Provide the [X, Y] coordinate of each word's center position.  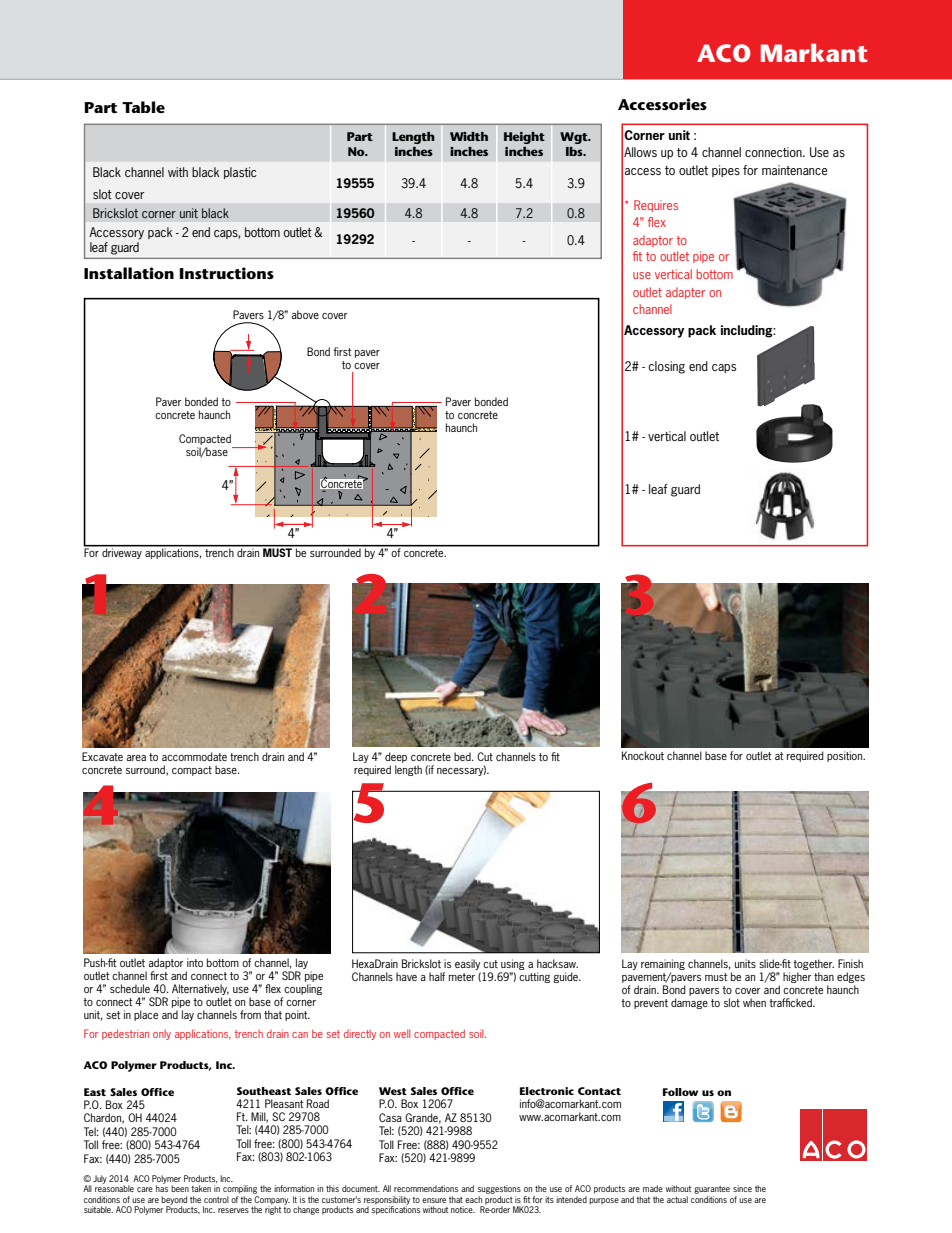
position [846, 756]
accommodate [194, 756]
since [742, 1188]
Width [469, 136]
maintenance [794, 170]
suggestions [499, 1189]
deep [396, 757]
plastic [240, 173]
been [180, 1188]
